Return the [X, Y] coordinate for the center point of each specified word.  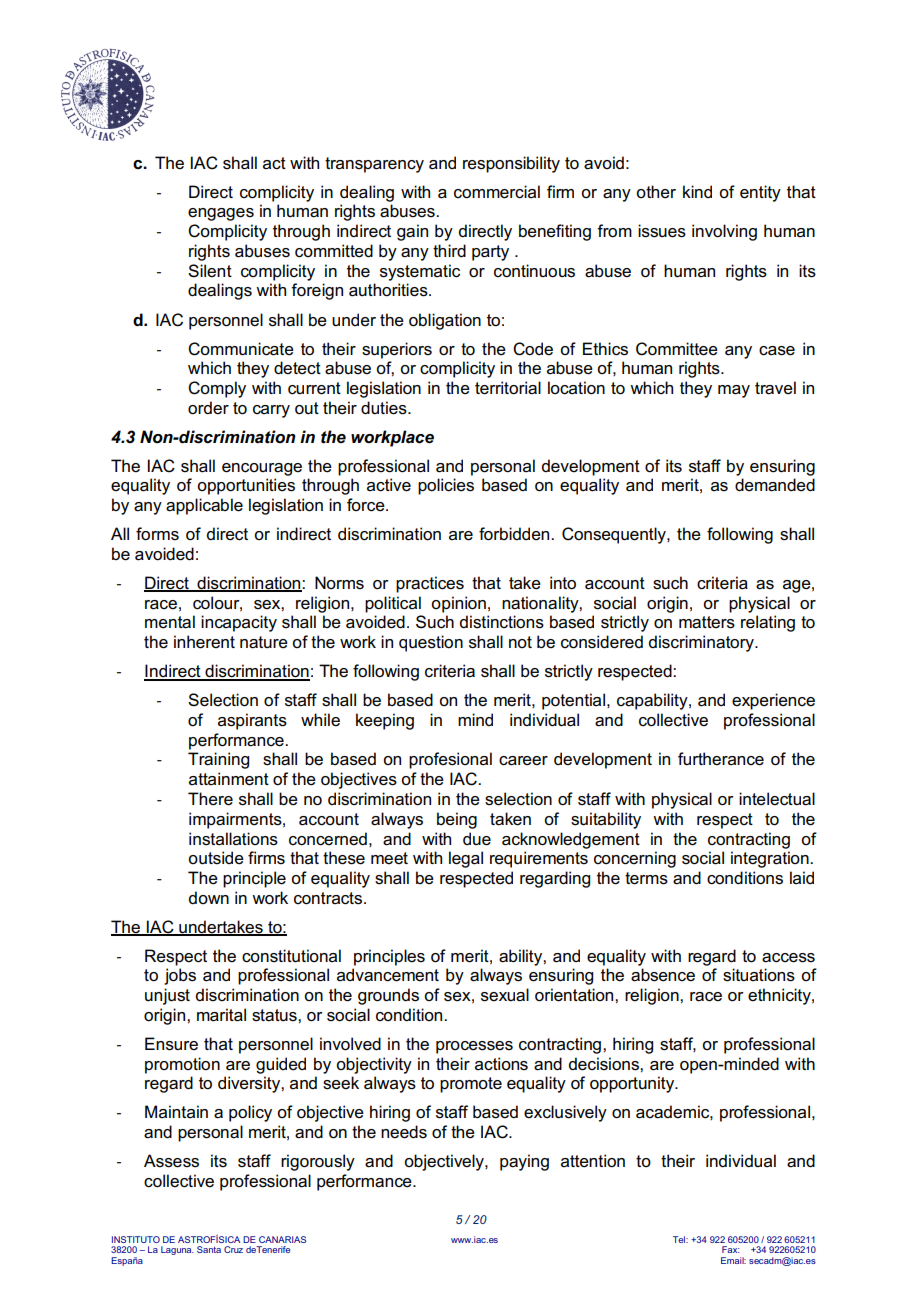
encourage [262, 469]
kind [697, 191]
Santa [209, 1249]
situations [759, 975]
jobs [180, 976]
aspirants [252, 721]
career [523, 761]
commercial [497, 192]
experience [773, 701]
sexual [505, 995]
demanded [775, 485]
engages [221, 214]
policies [446, 486]
